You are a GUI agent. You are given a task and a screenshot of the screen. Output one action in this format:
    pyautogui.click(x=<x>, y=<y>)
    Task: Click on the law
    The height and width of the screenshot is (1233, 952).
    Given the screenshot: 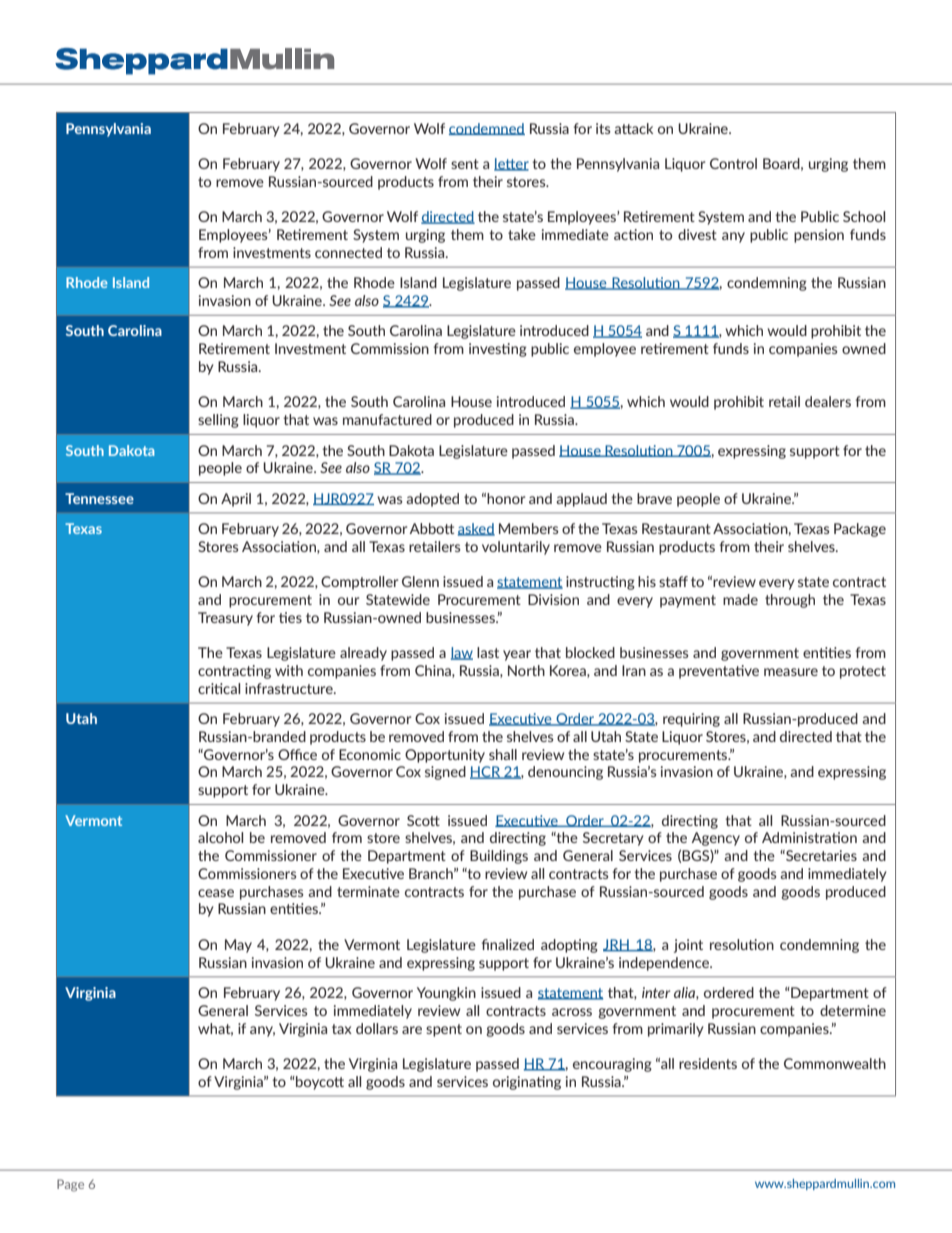 What is the action you would take?
    pyautogui.click(x=462, y=653)
